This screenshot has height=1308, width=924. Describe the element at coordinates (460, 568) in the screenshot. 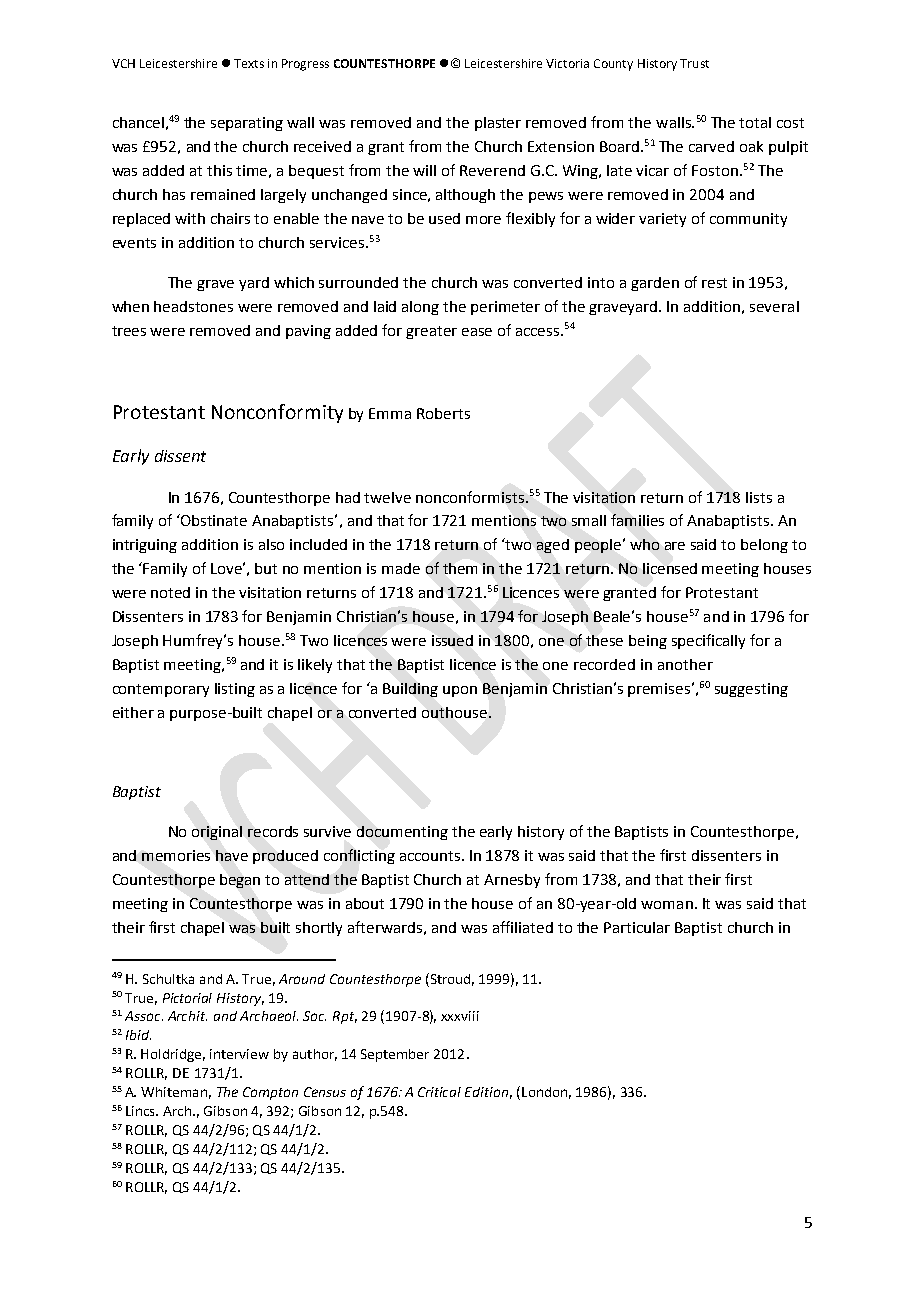

I see `them` at that location.
